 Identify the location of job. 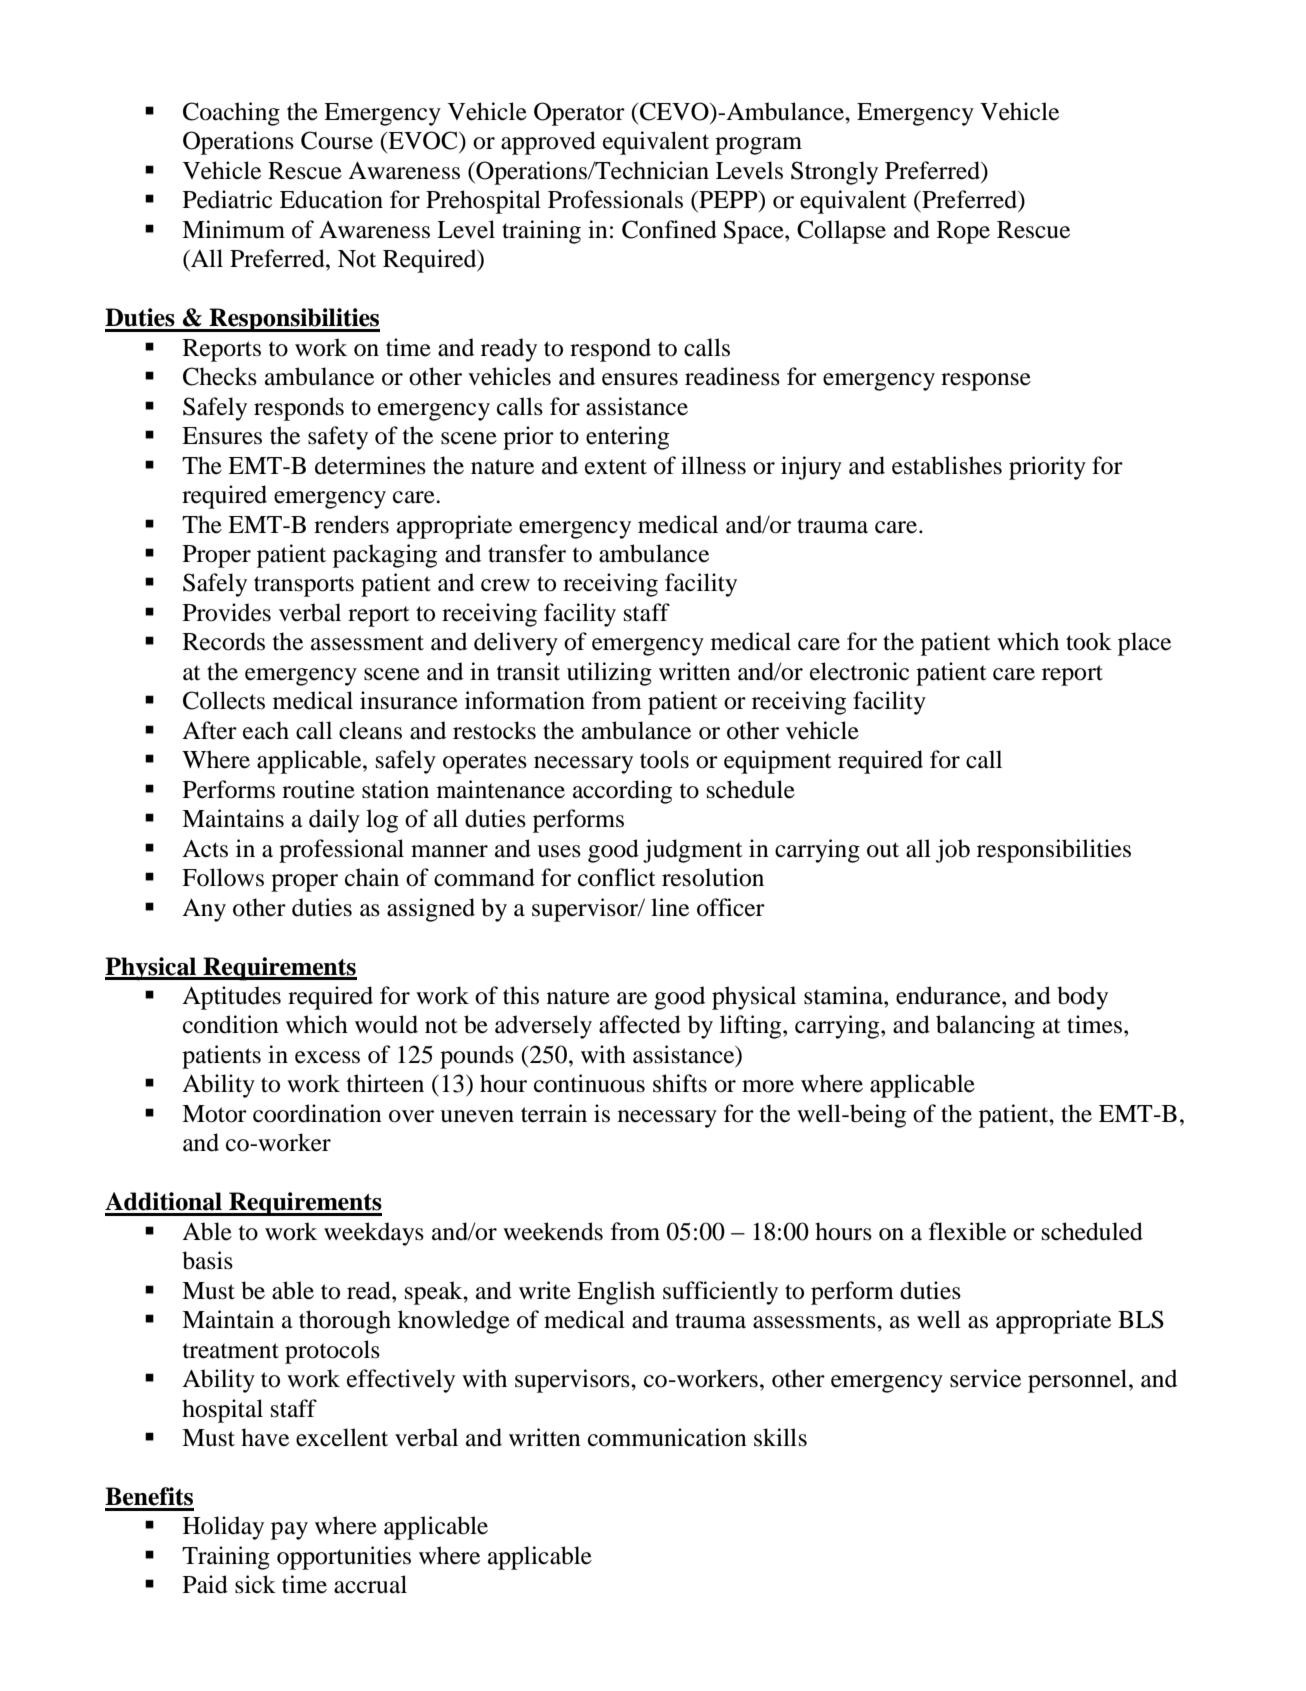
(953, 851).
